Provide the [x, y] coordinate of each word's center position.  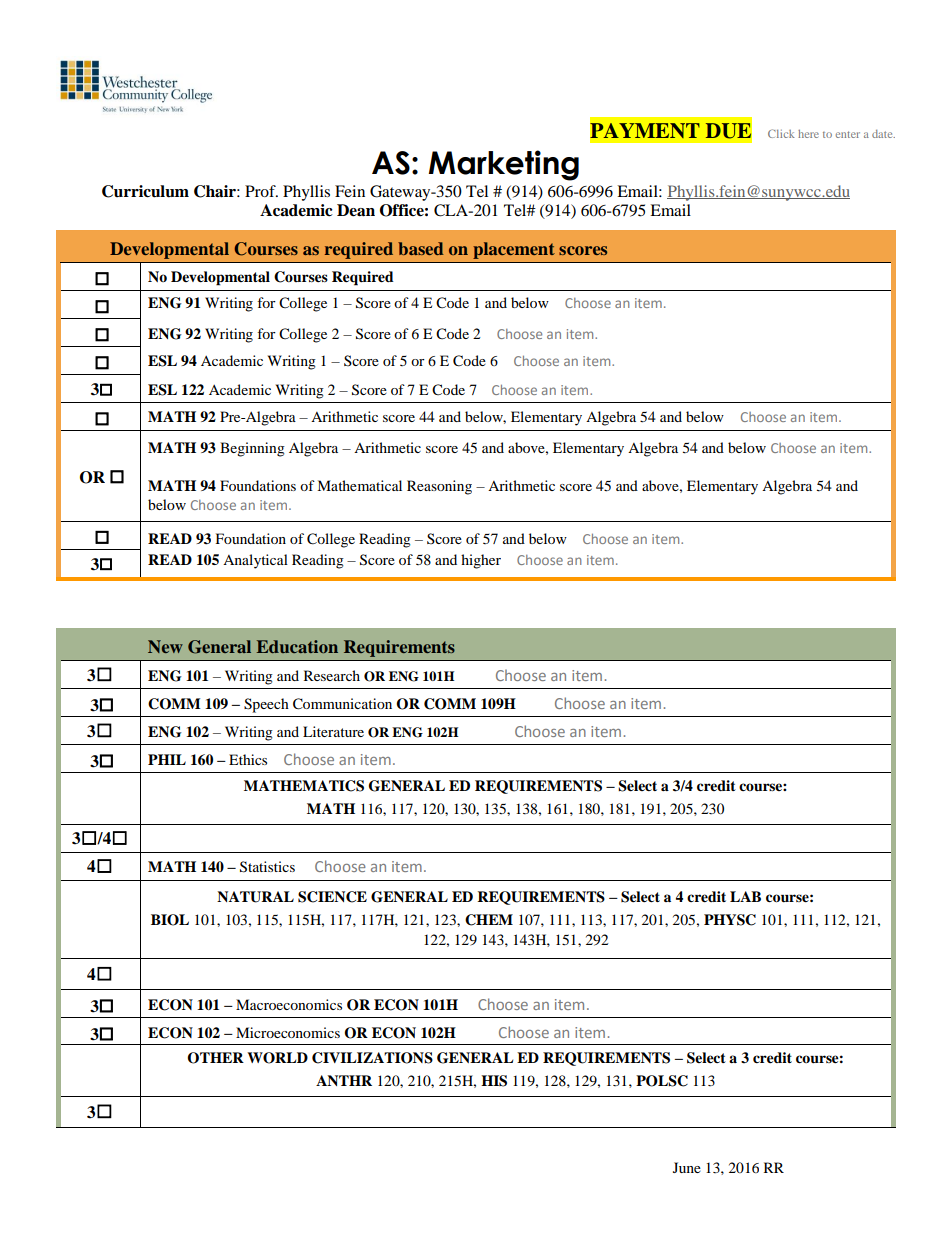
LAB [745, 896]
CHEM [489, 920]
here [808, 134]
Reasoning [439, 487]
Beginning [252, 449]
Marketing [504, 165]
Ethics [248, 759]
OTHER [215, 1058]
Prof [261, 191]
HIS [494, 1081]
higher [481, 561]
